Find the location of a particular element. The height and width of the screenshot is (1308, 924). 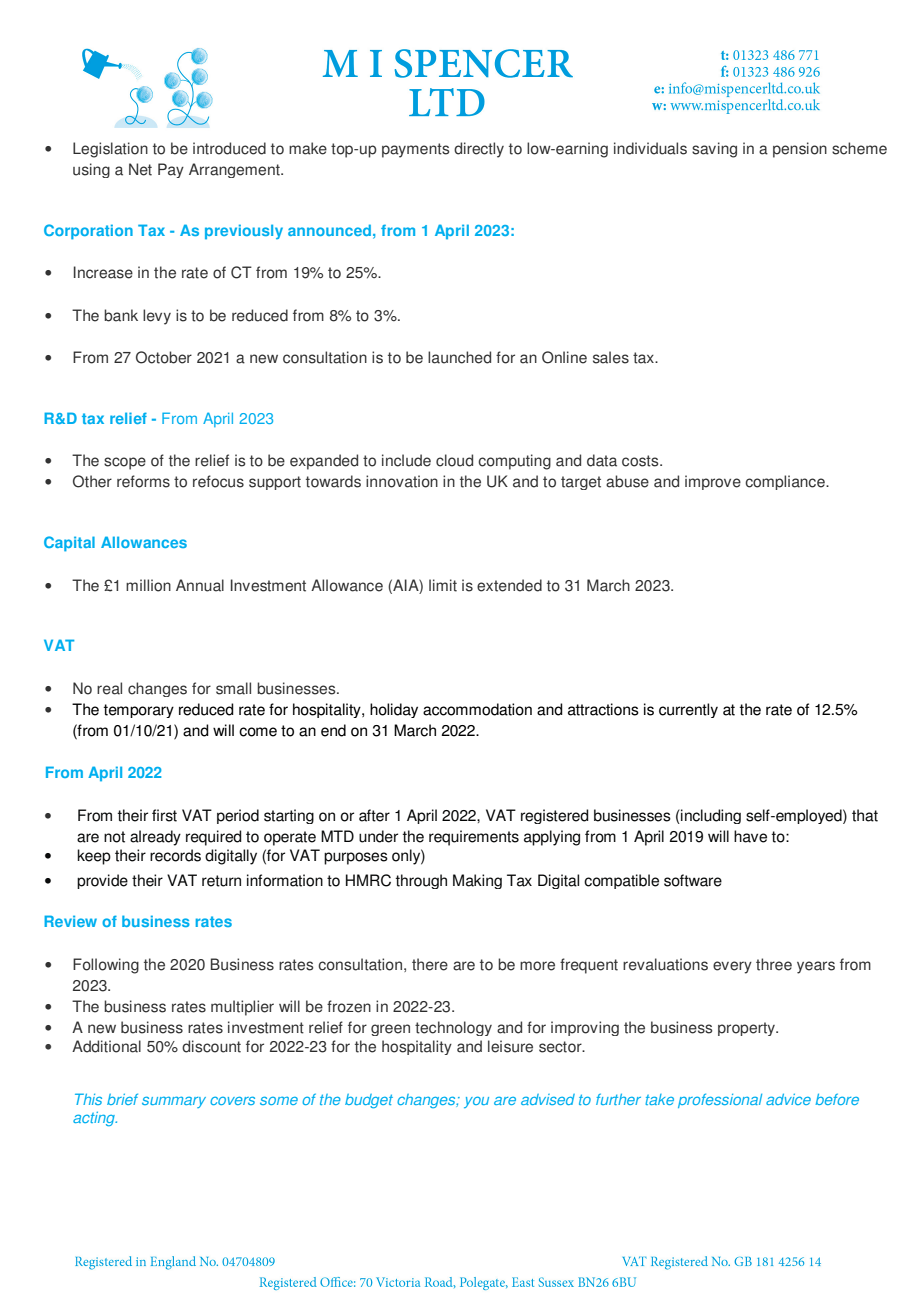

million is located at coordinates (148, 585).
